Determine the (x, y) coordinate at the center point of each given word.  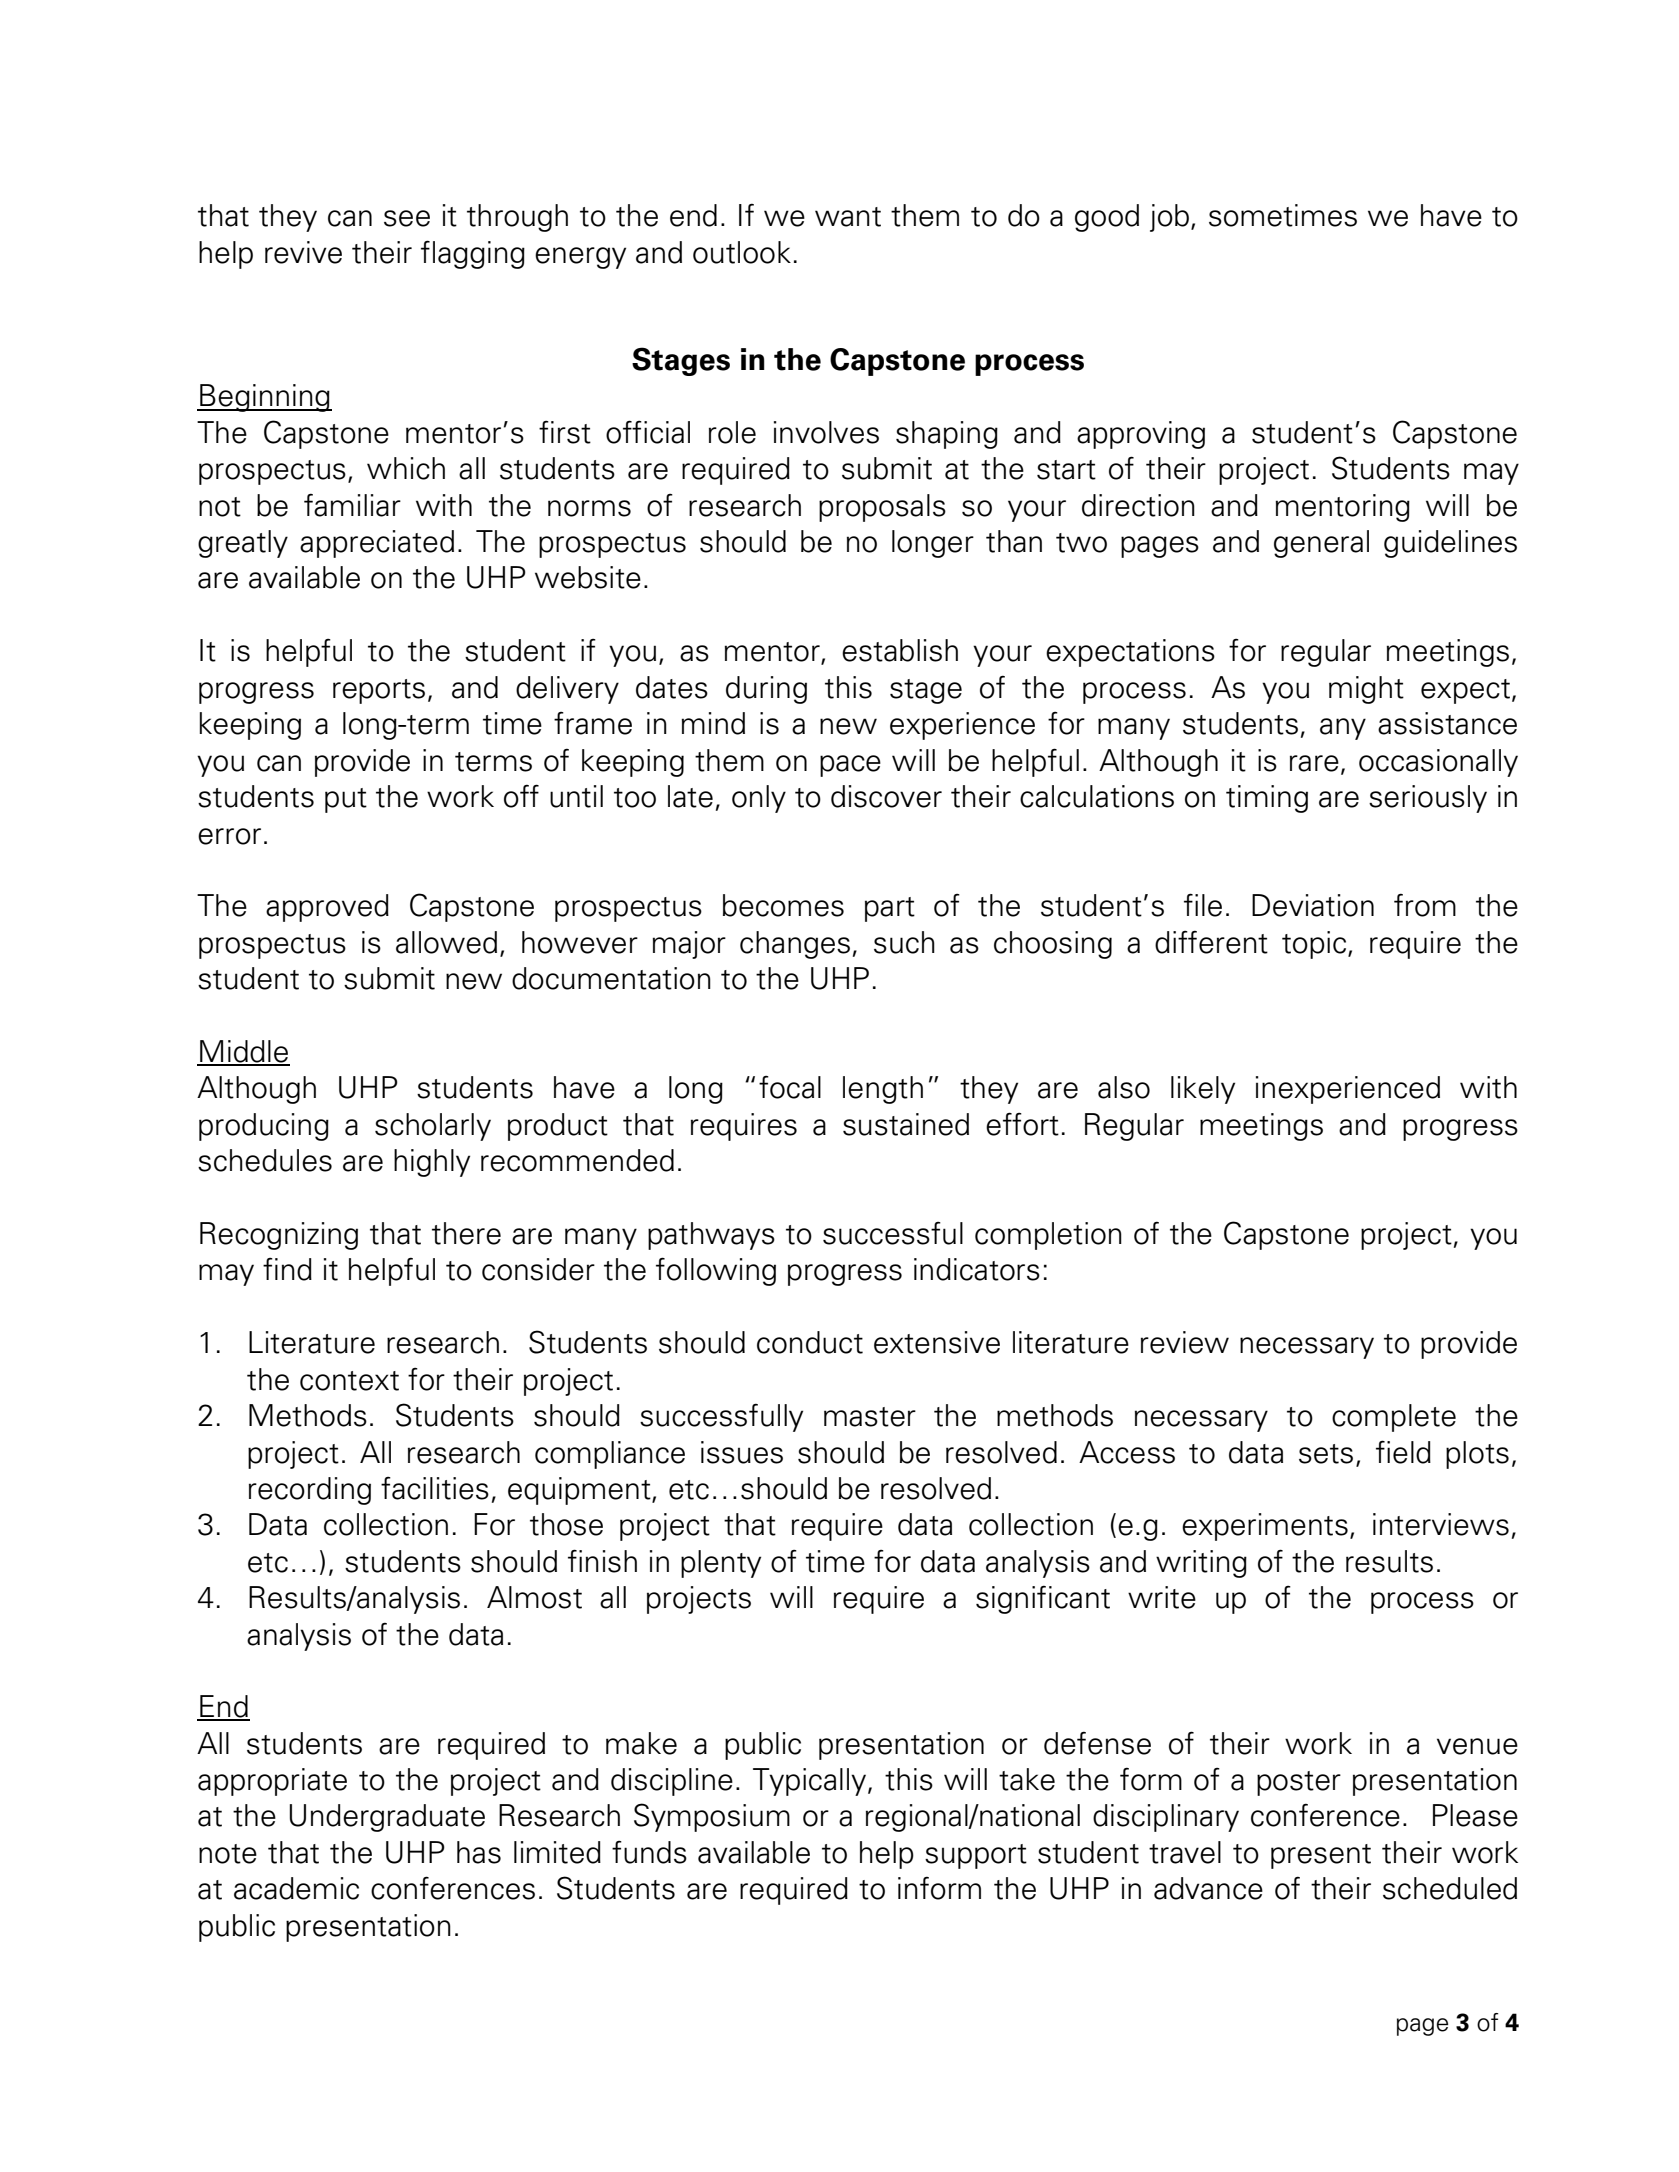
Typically (809, 1782)
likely (1203, 1090)
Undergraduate (387, 1818)
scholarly (433, 1127)
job (1169, 218)
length (883, 1090)
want (848, 217)
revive (303, 252)
